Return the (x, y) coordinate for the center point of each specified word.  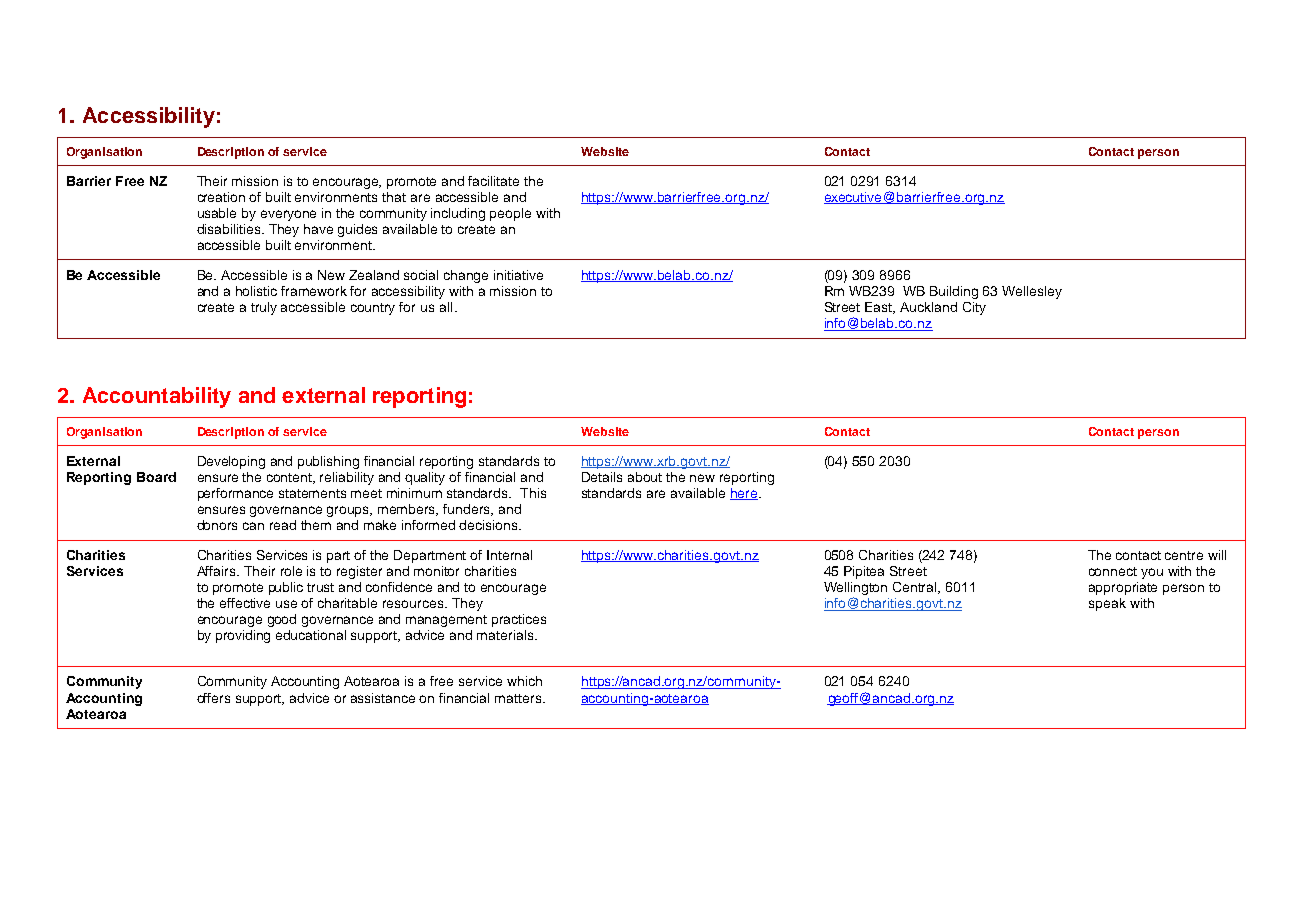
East (880, 308)
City (974, 308)
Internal (509, 555)
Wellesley (1032, 292)
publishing (328, 462)
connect (1113, 571)
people (510, 214)
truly (264, 308)
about (645, 477)
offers (213, 698)
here (745, 494)
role (291, 571)
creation (221, 197)
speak (1107, 604)
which (524, 681)
